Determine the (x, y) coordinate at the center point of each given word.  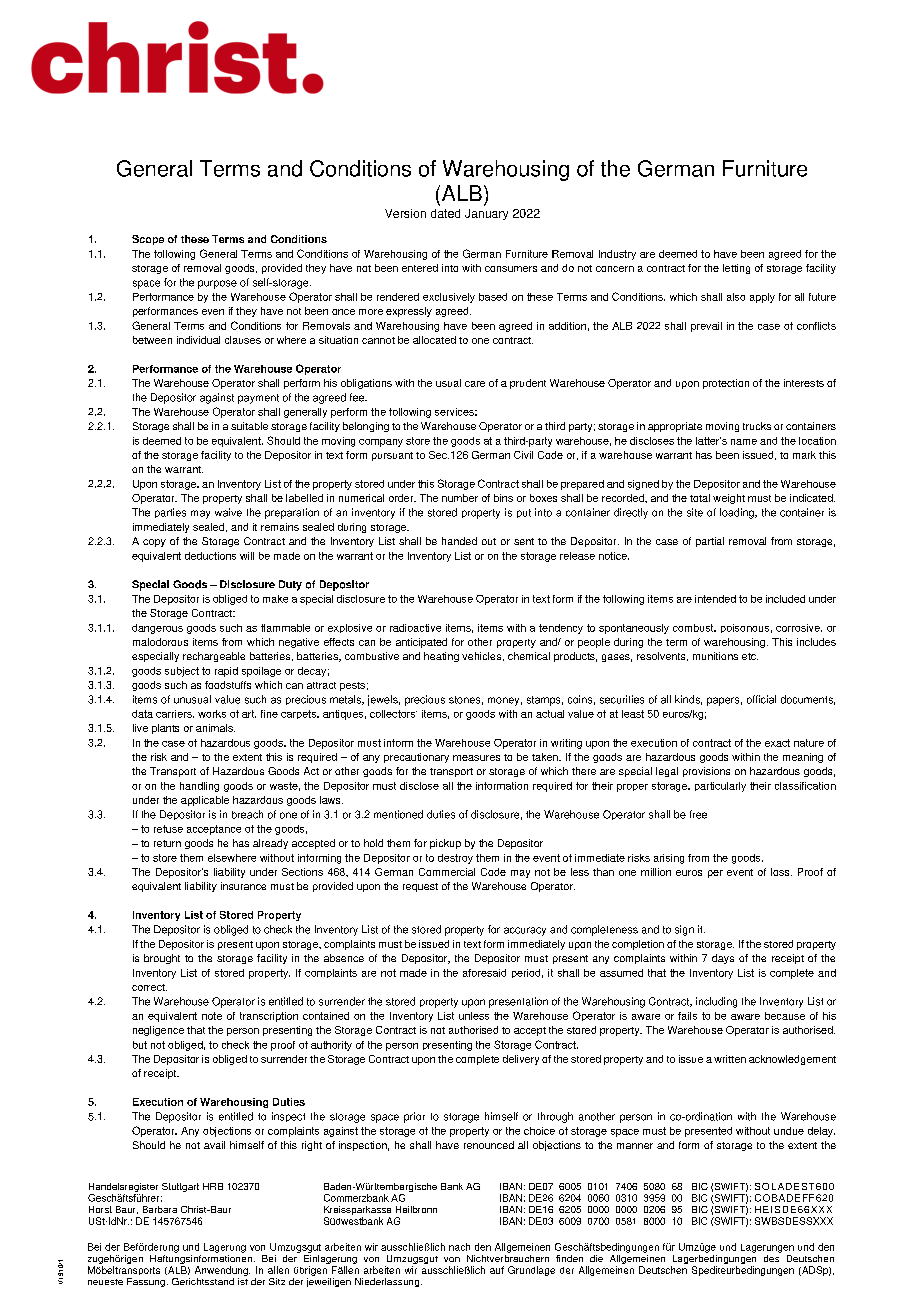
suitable (249, 426)
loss (781, 872)
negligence (158, 1031)
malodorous (160, 642)
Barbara (160, 1209)
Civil (523, 455)
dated (445, 213)
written (730, 1059)
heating (441, 657)
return (167, 843)
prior (414, 1117)
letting (736, 269)
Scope (148, 240)
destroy (455, 859)
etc (750, 656)
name (744, 442)
